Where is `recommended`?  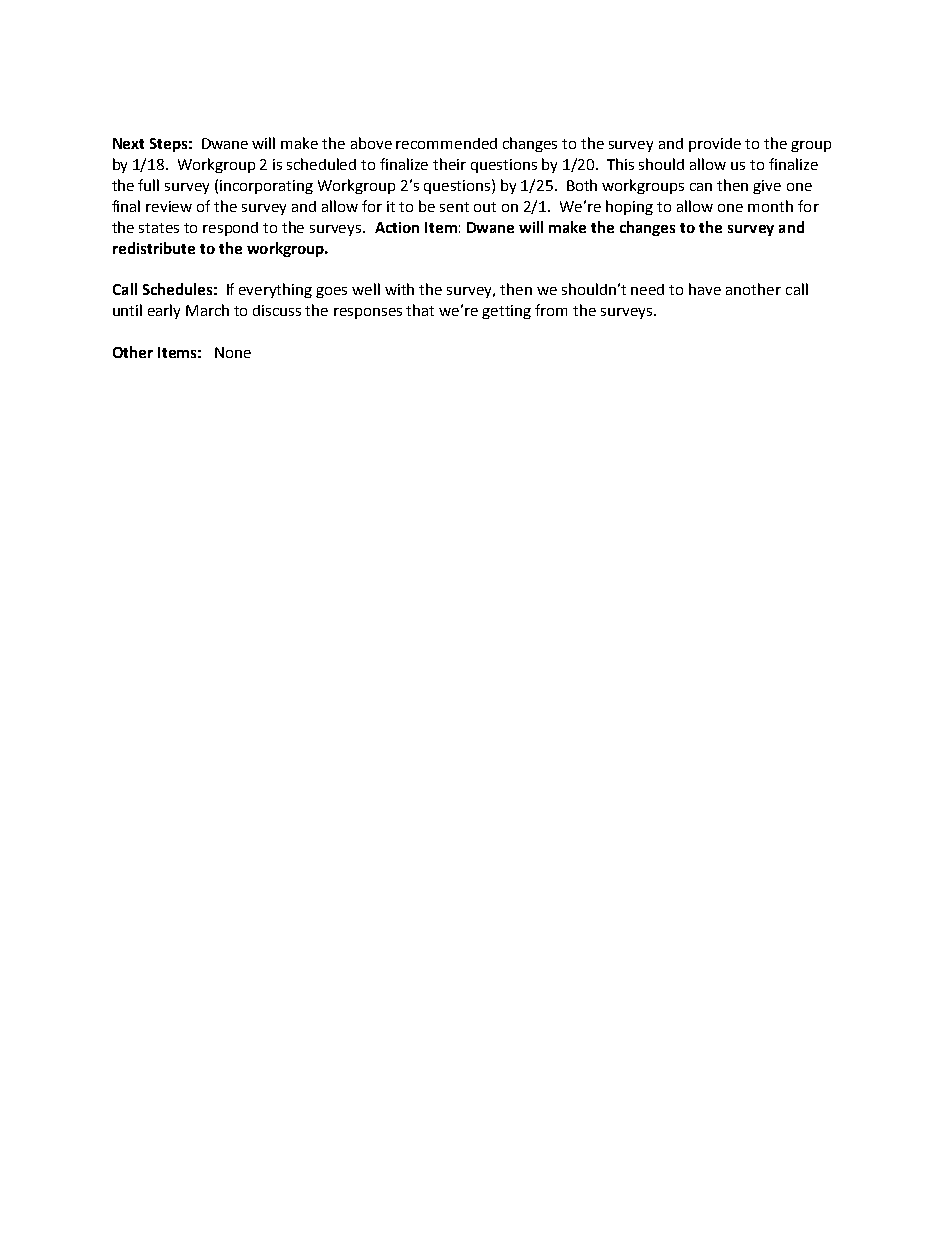 recommended is located at coordinates (446, 143).
